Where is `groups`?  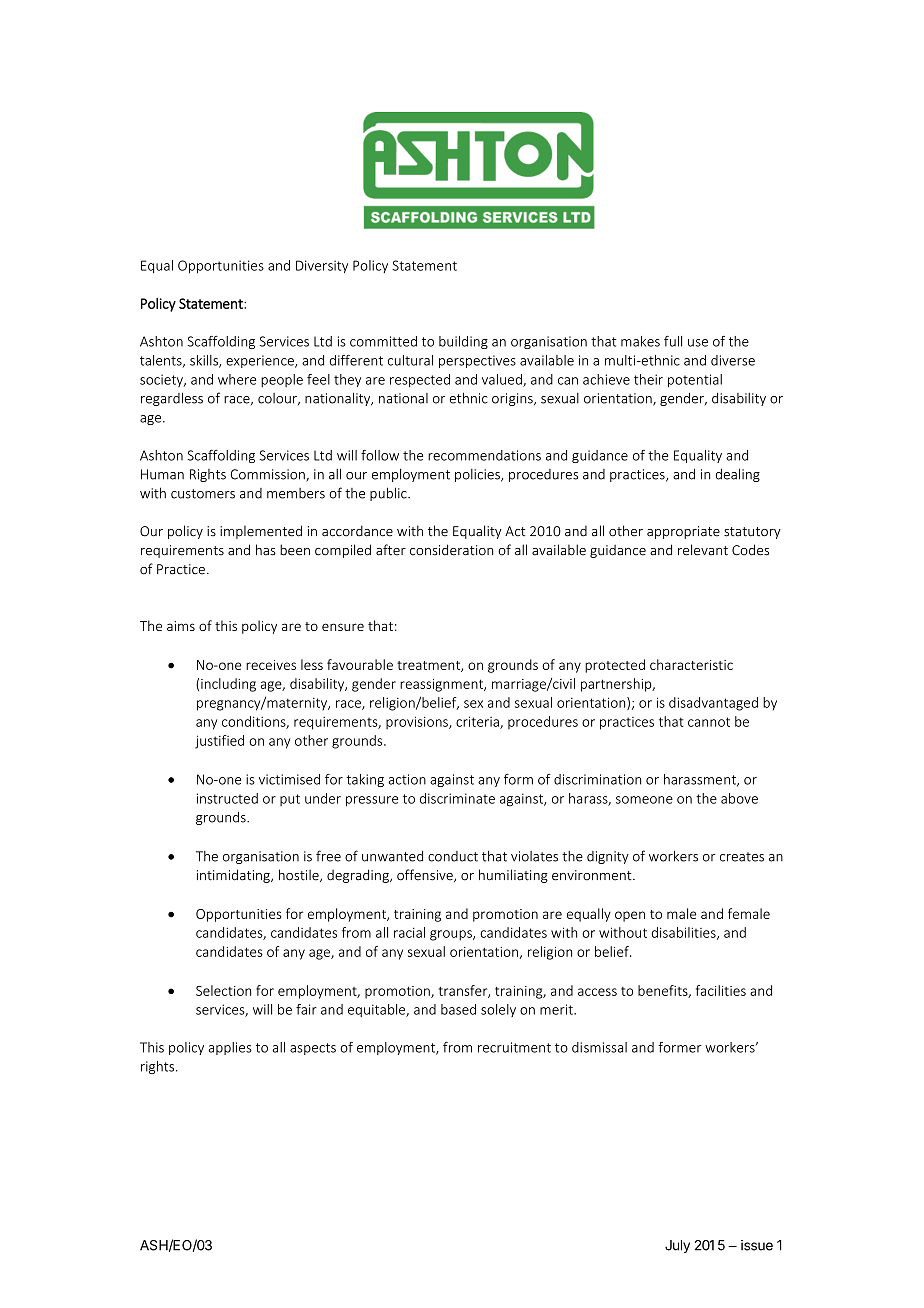 groups is located at coordinates (452, 935).
